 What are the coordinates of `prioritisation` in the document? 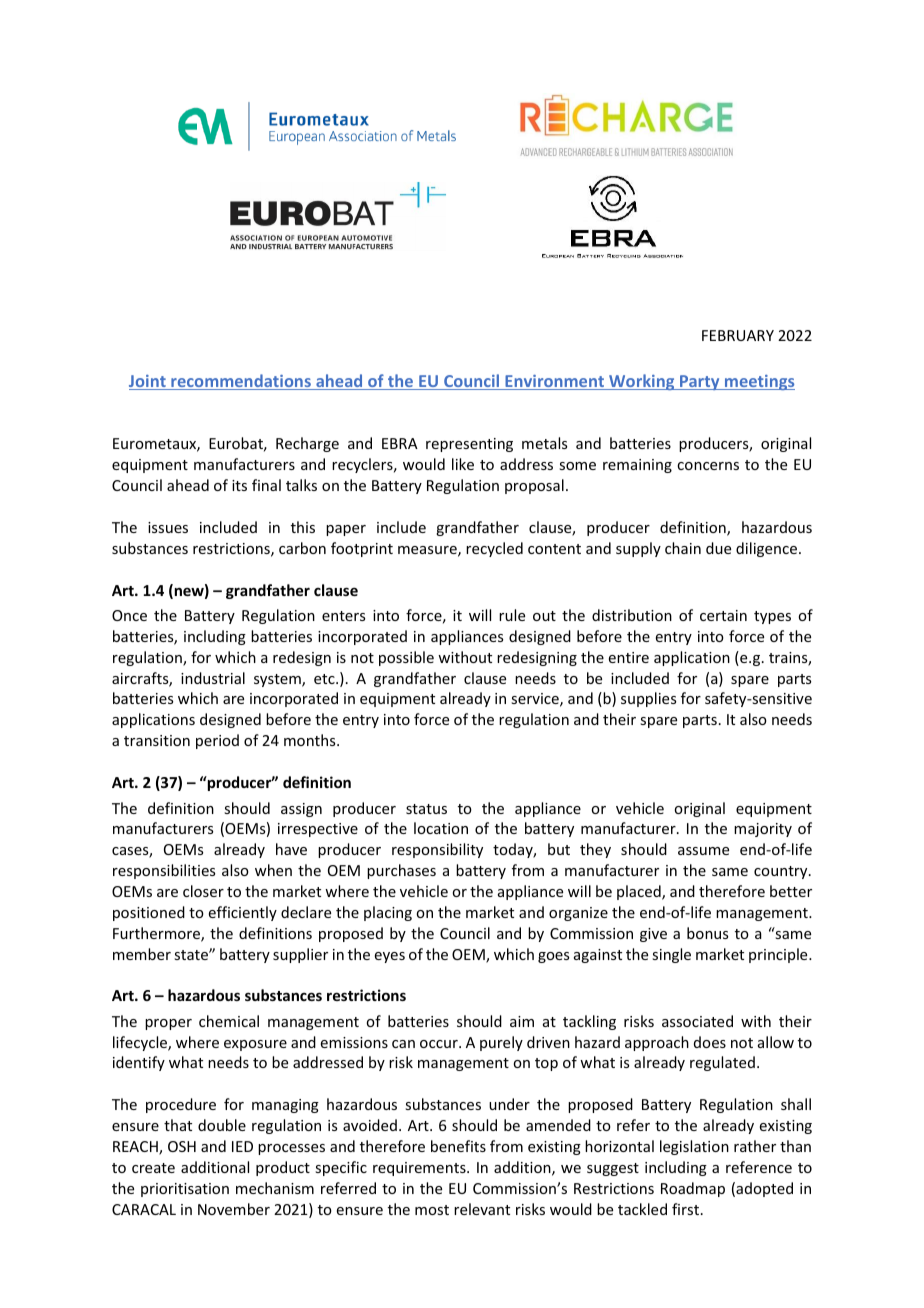 It's located at (185, 1190).
